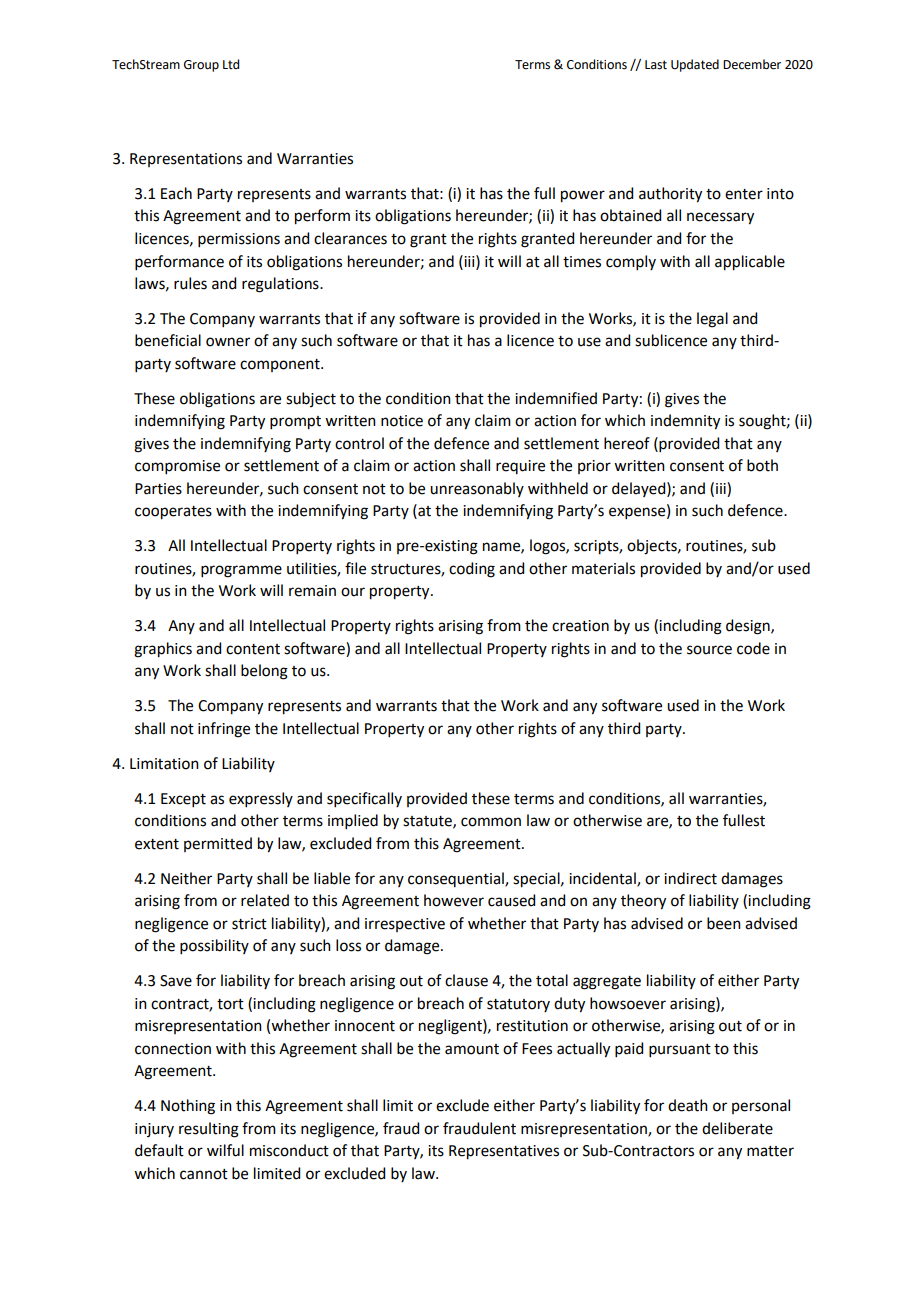  What do you see at coordinates (690, 878) in the screenshot?
I see `indirect` at bounding box center [690, 878].
